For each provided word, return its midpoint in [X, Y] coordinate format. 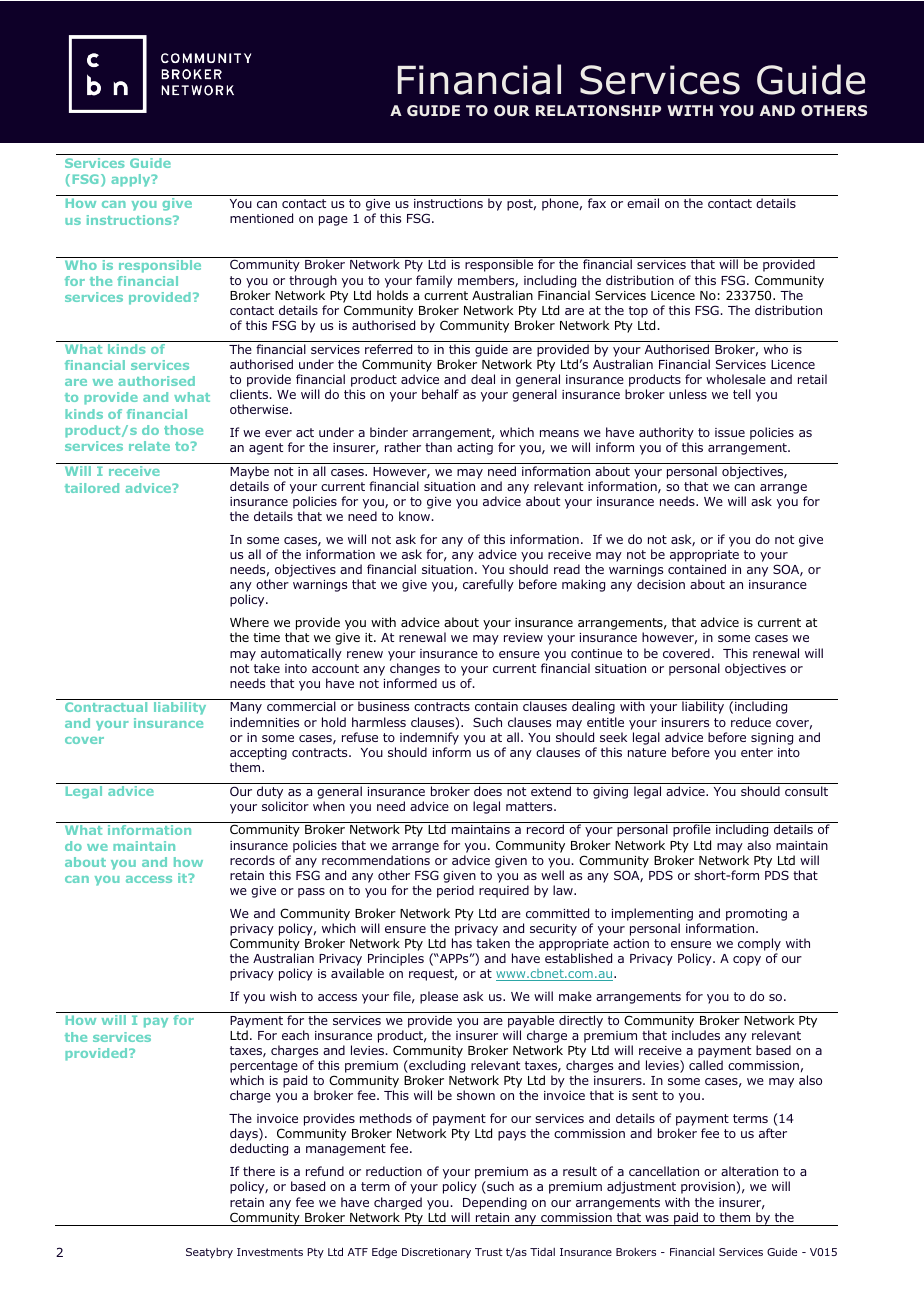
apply [132, 180]
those [183, 430]
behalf [440, 394]
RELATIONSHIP [598, 110]
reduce [751, 722]
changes [415, 669]
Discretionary [436, 1253]
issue [730, 432]
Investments [270, 1252]
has [462, 943]
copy [747, 961]
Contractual [106, 707]
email [643, 203]
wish [283, 996]
